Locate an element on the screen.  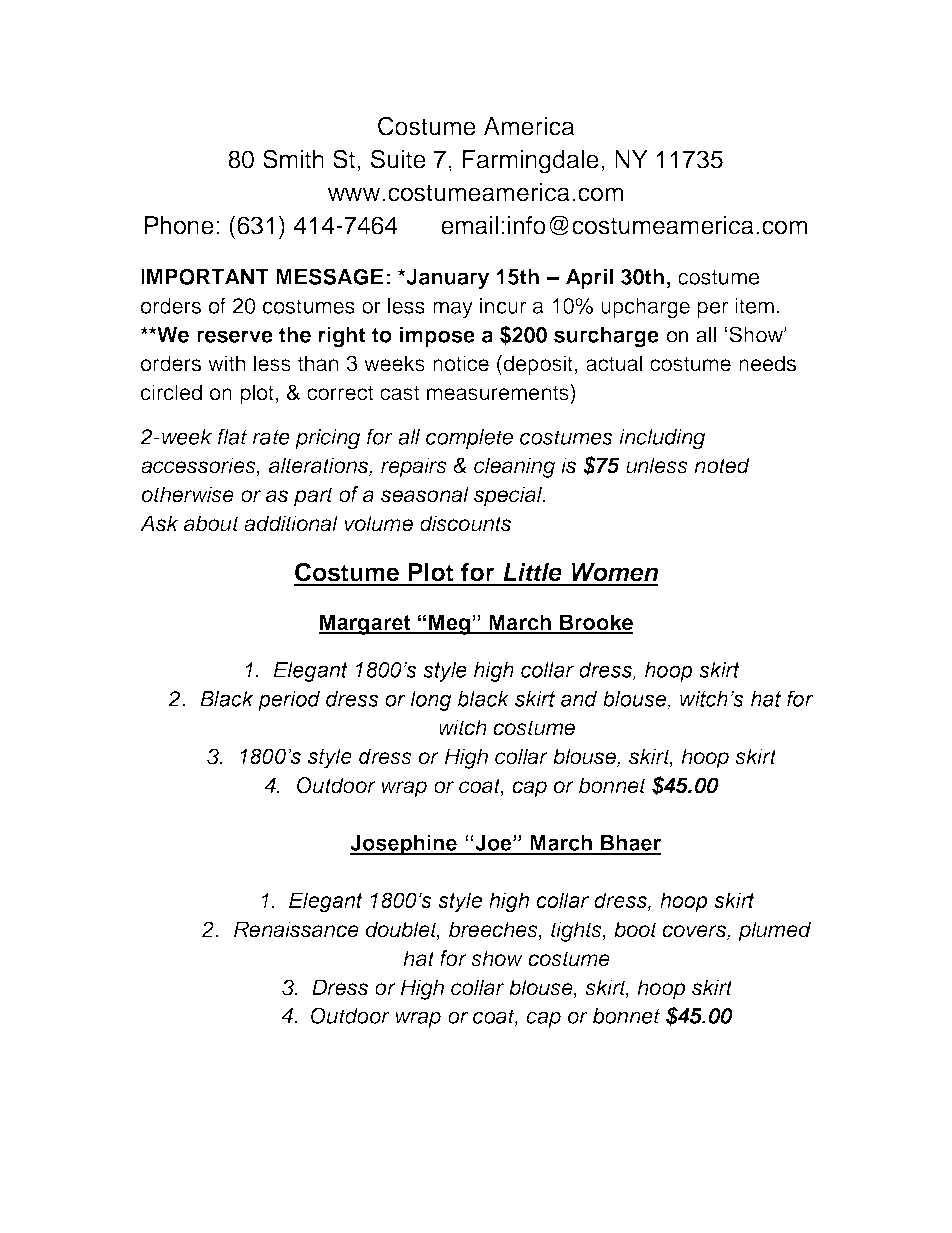
noted is located at coordinates (722, 465).
